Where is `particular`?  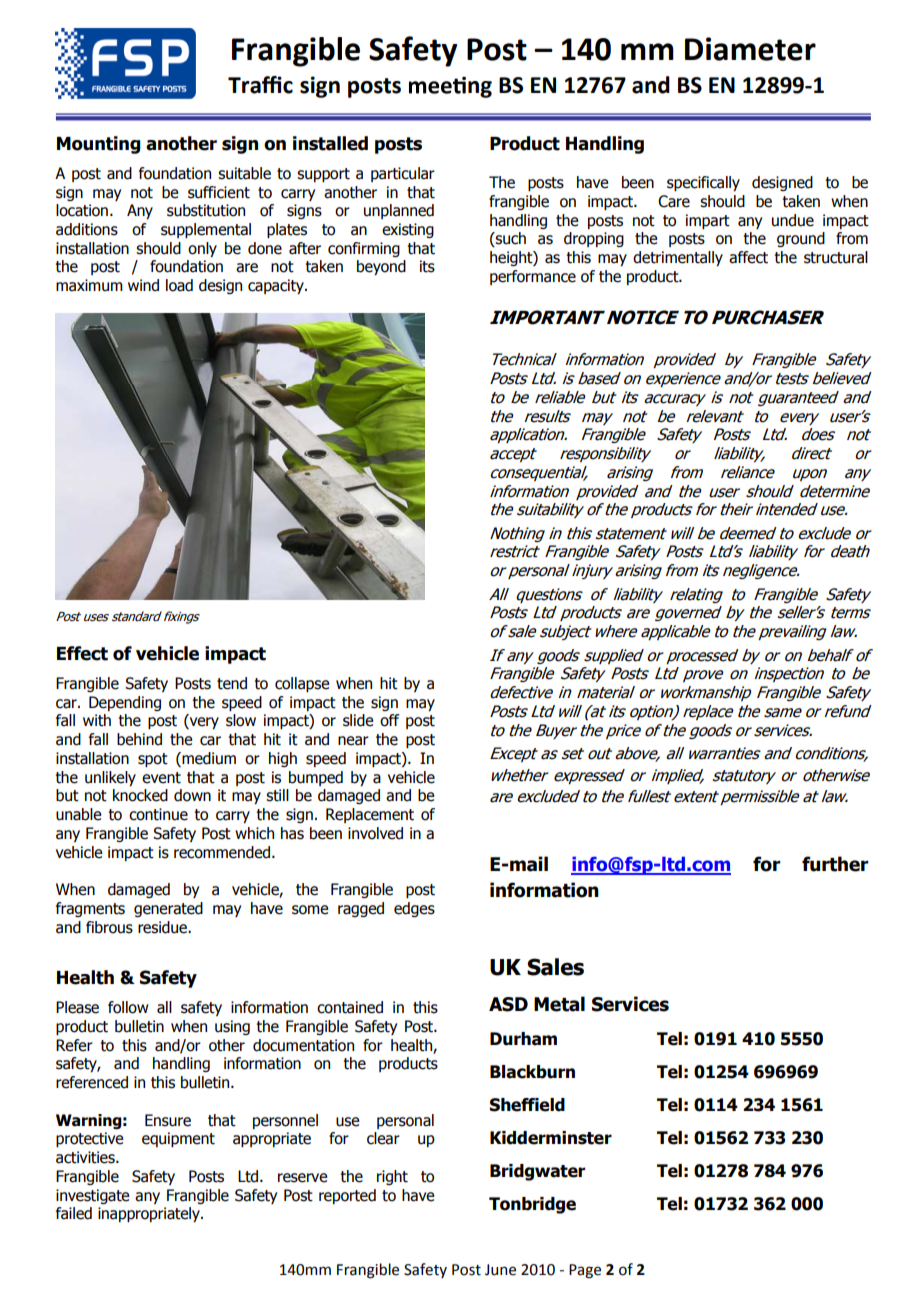
particular is located at coordinates (403, 174).
